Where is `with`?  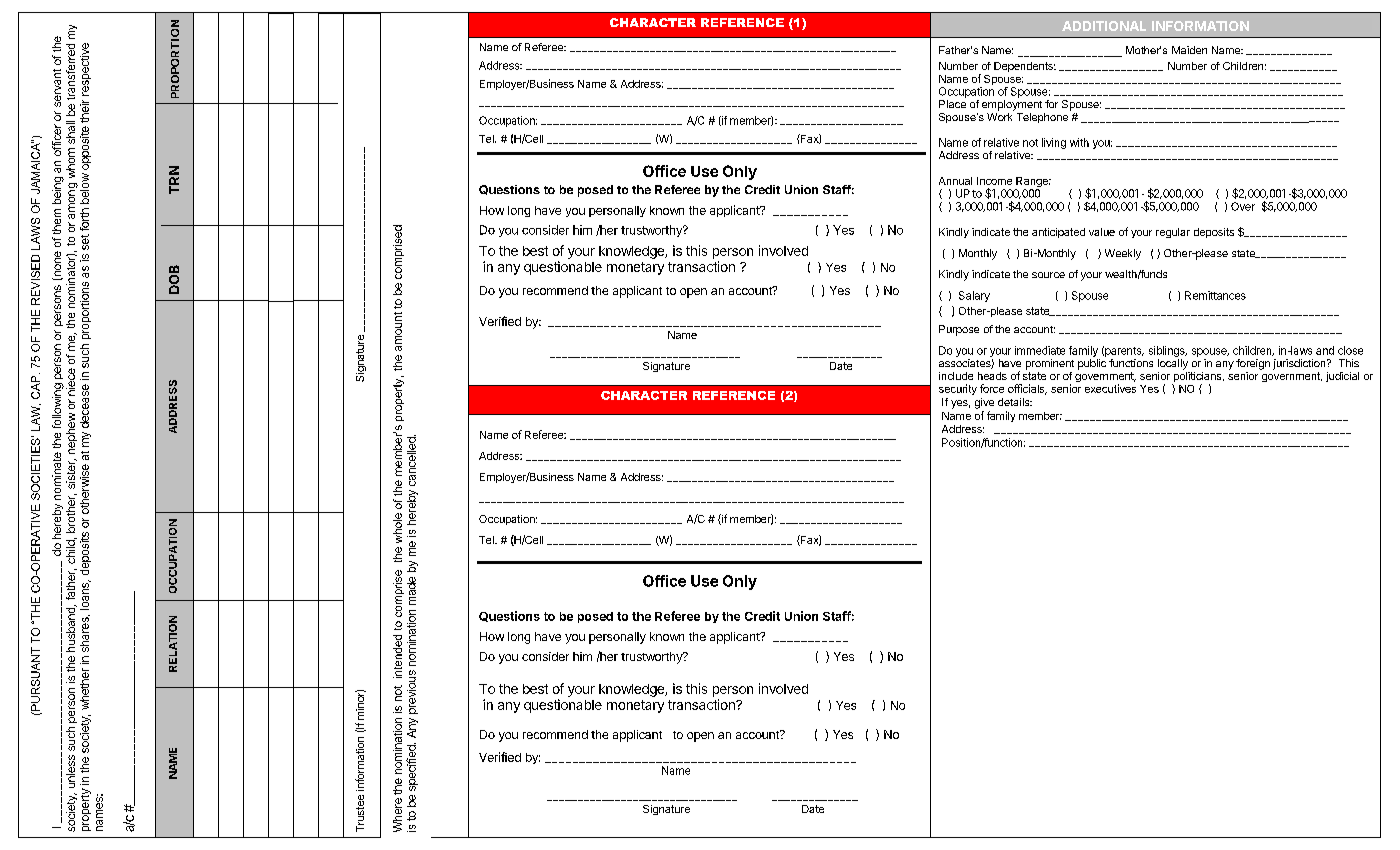 with is located at coordinates (1079, 142).
